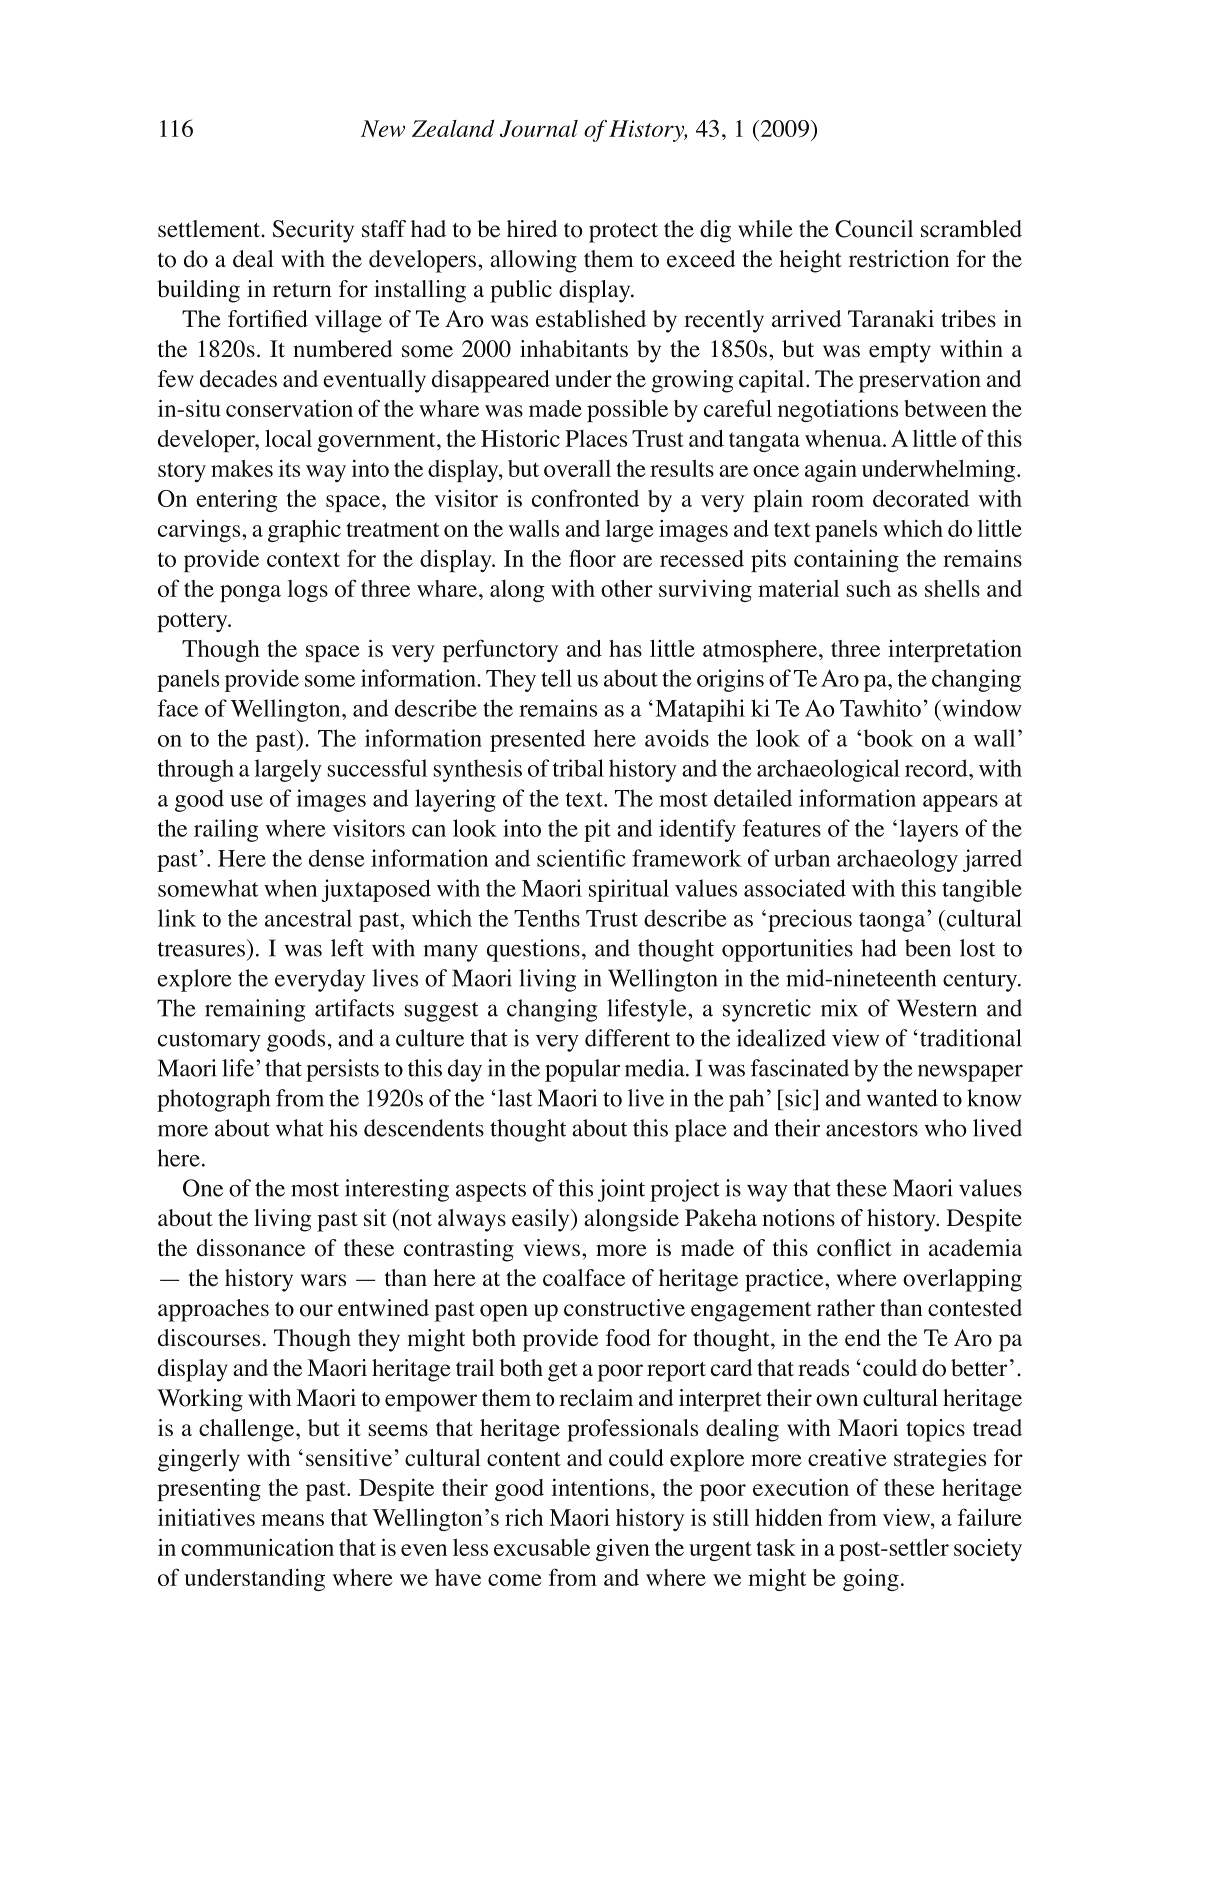  Describe the element at coordinates (226, 830) in the page. I see `railing` at that location.
